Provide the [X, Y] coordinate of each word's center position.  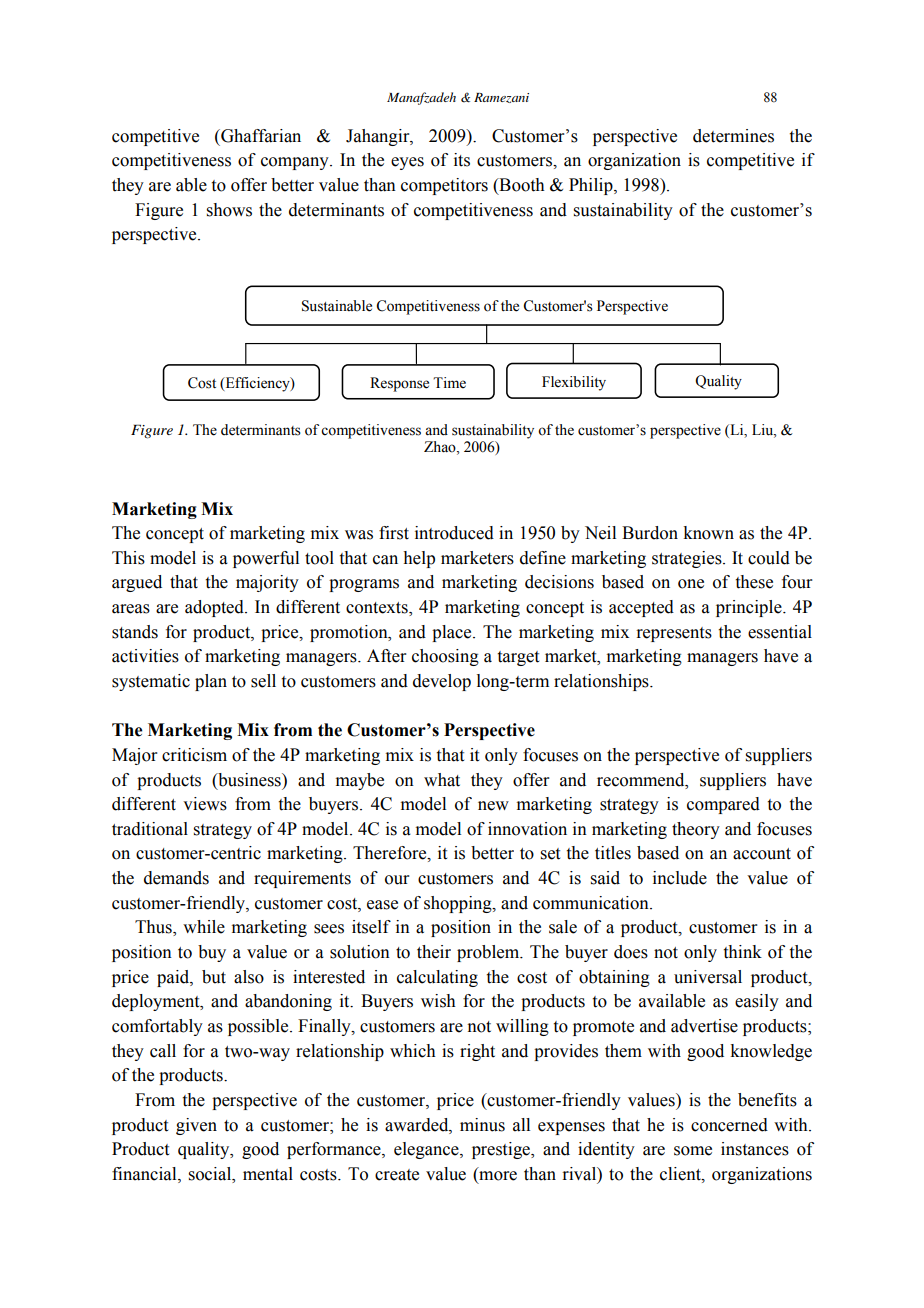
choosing [445, 657]
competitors [444, 186]
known [708, 533]
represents [674, 634]
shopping [459, 904]
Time [449, 383]
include [680, 878]
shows [229, 210]
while [204, 927]
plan [211, 682]
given [196, 1126]
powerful [266, 559]
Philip [592, 186]
